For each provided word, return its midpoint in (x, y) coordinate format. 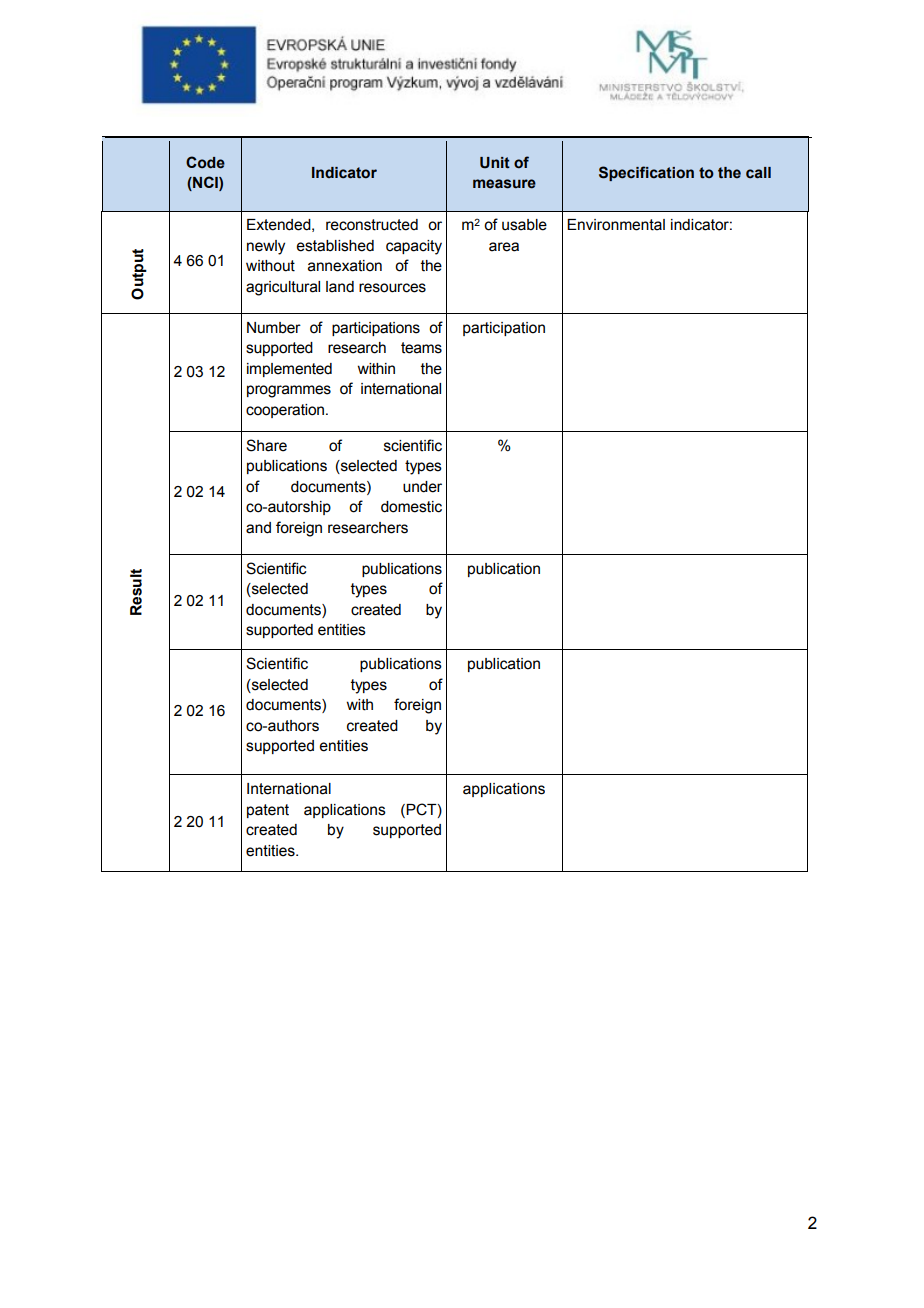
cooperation (285, 411)
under (422, 487)
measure (504, 184)
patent (268, 811)
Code (205, 162)
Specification (646, 173)
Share (266, 445)
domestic (411, 507)
